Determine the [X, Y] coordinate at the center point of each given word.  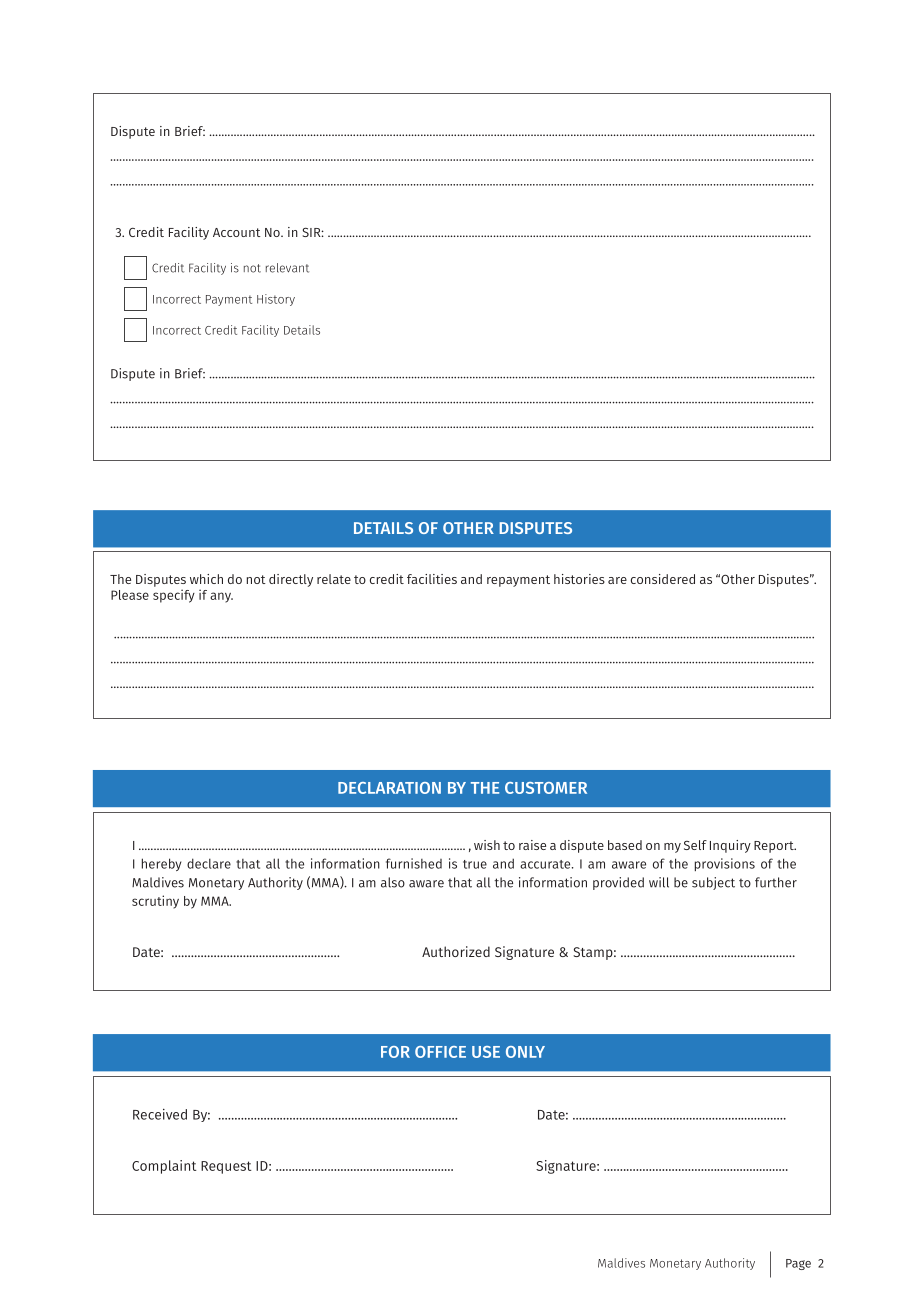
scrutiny [155, 902]
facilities [432, 579]
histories [579, 579]
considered [663, 579]
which [206, 579]
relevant [287, 268]
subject [713, 883]
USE [486, 1052]
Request [226, 1167]
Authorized [456, 951]
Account [237, 232]
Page [798, 1264]
